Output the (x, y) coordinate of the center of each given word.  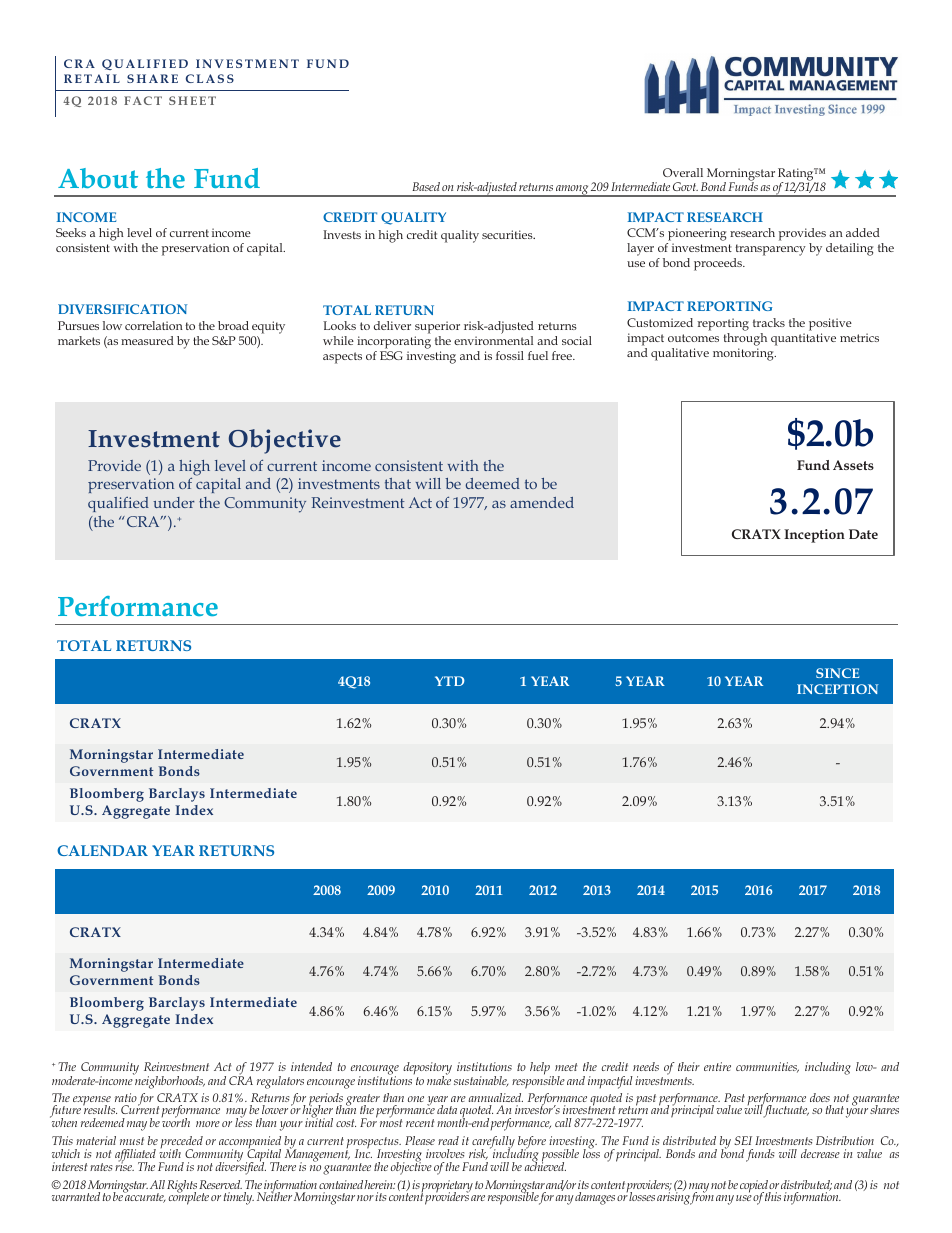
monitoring (744, 354)
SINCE (837, 673)
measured (147, 340)
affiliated (135, 1156)
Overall (683, 172)
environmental (493, 340)
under (174, 502)
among (572, 191)
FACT (143, 100)
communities (767, 1067)
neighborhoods (169, 1081)
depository (427, 1069)
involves (445, 1153)
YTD (450, 681)
